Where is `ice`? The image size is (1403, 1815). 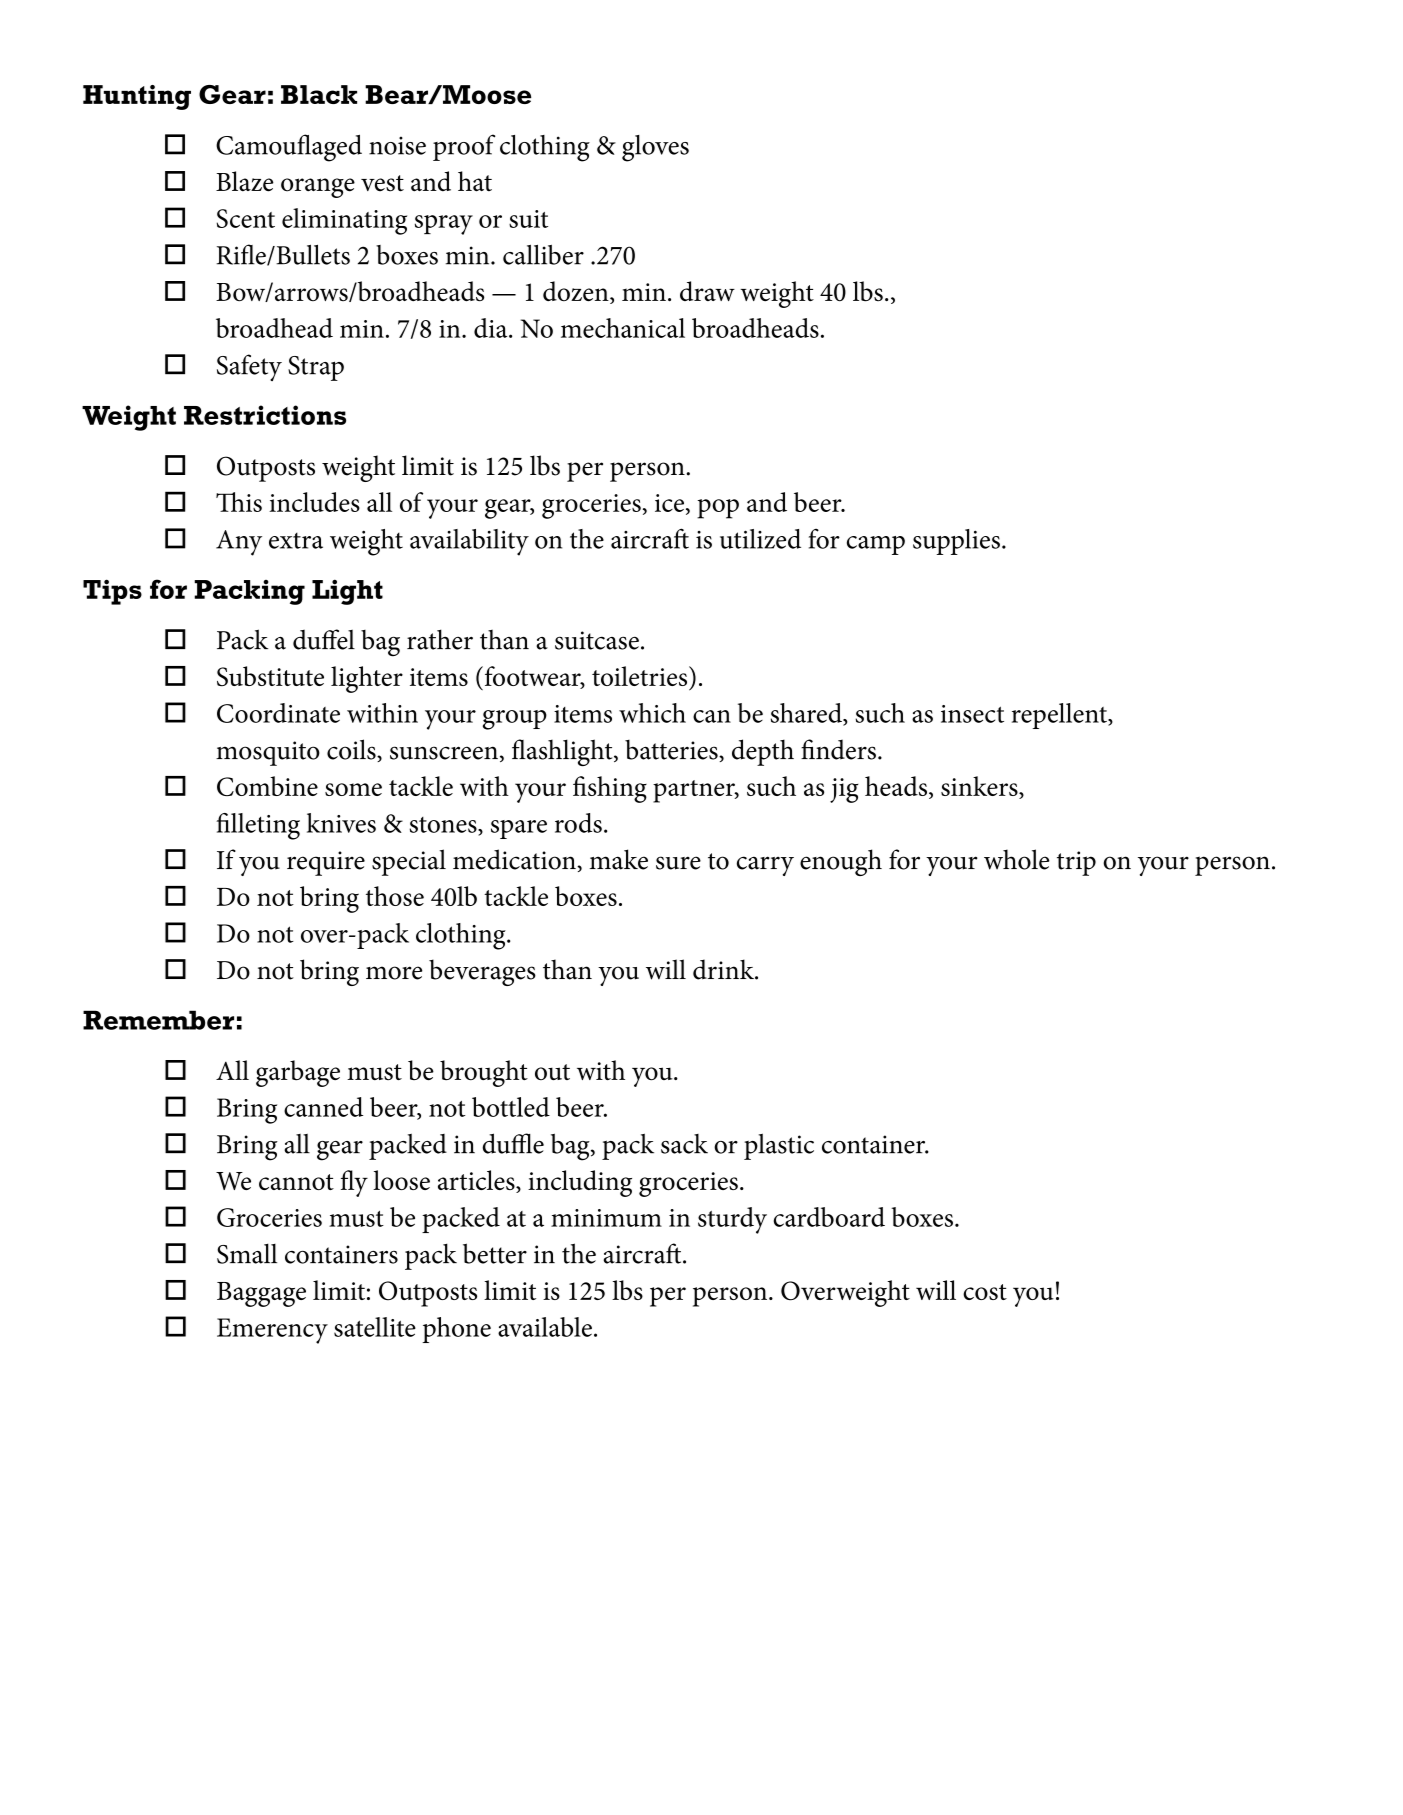 ice is located at coordinates (671, 504).
